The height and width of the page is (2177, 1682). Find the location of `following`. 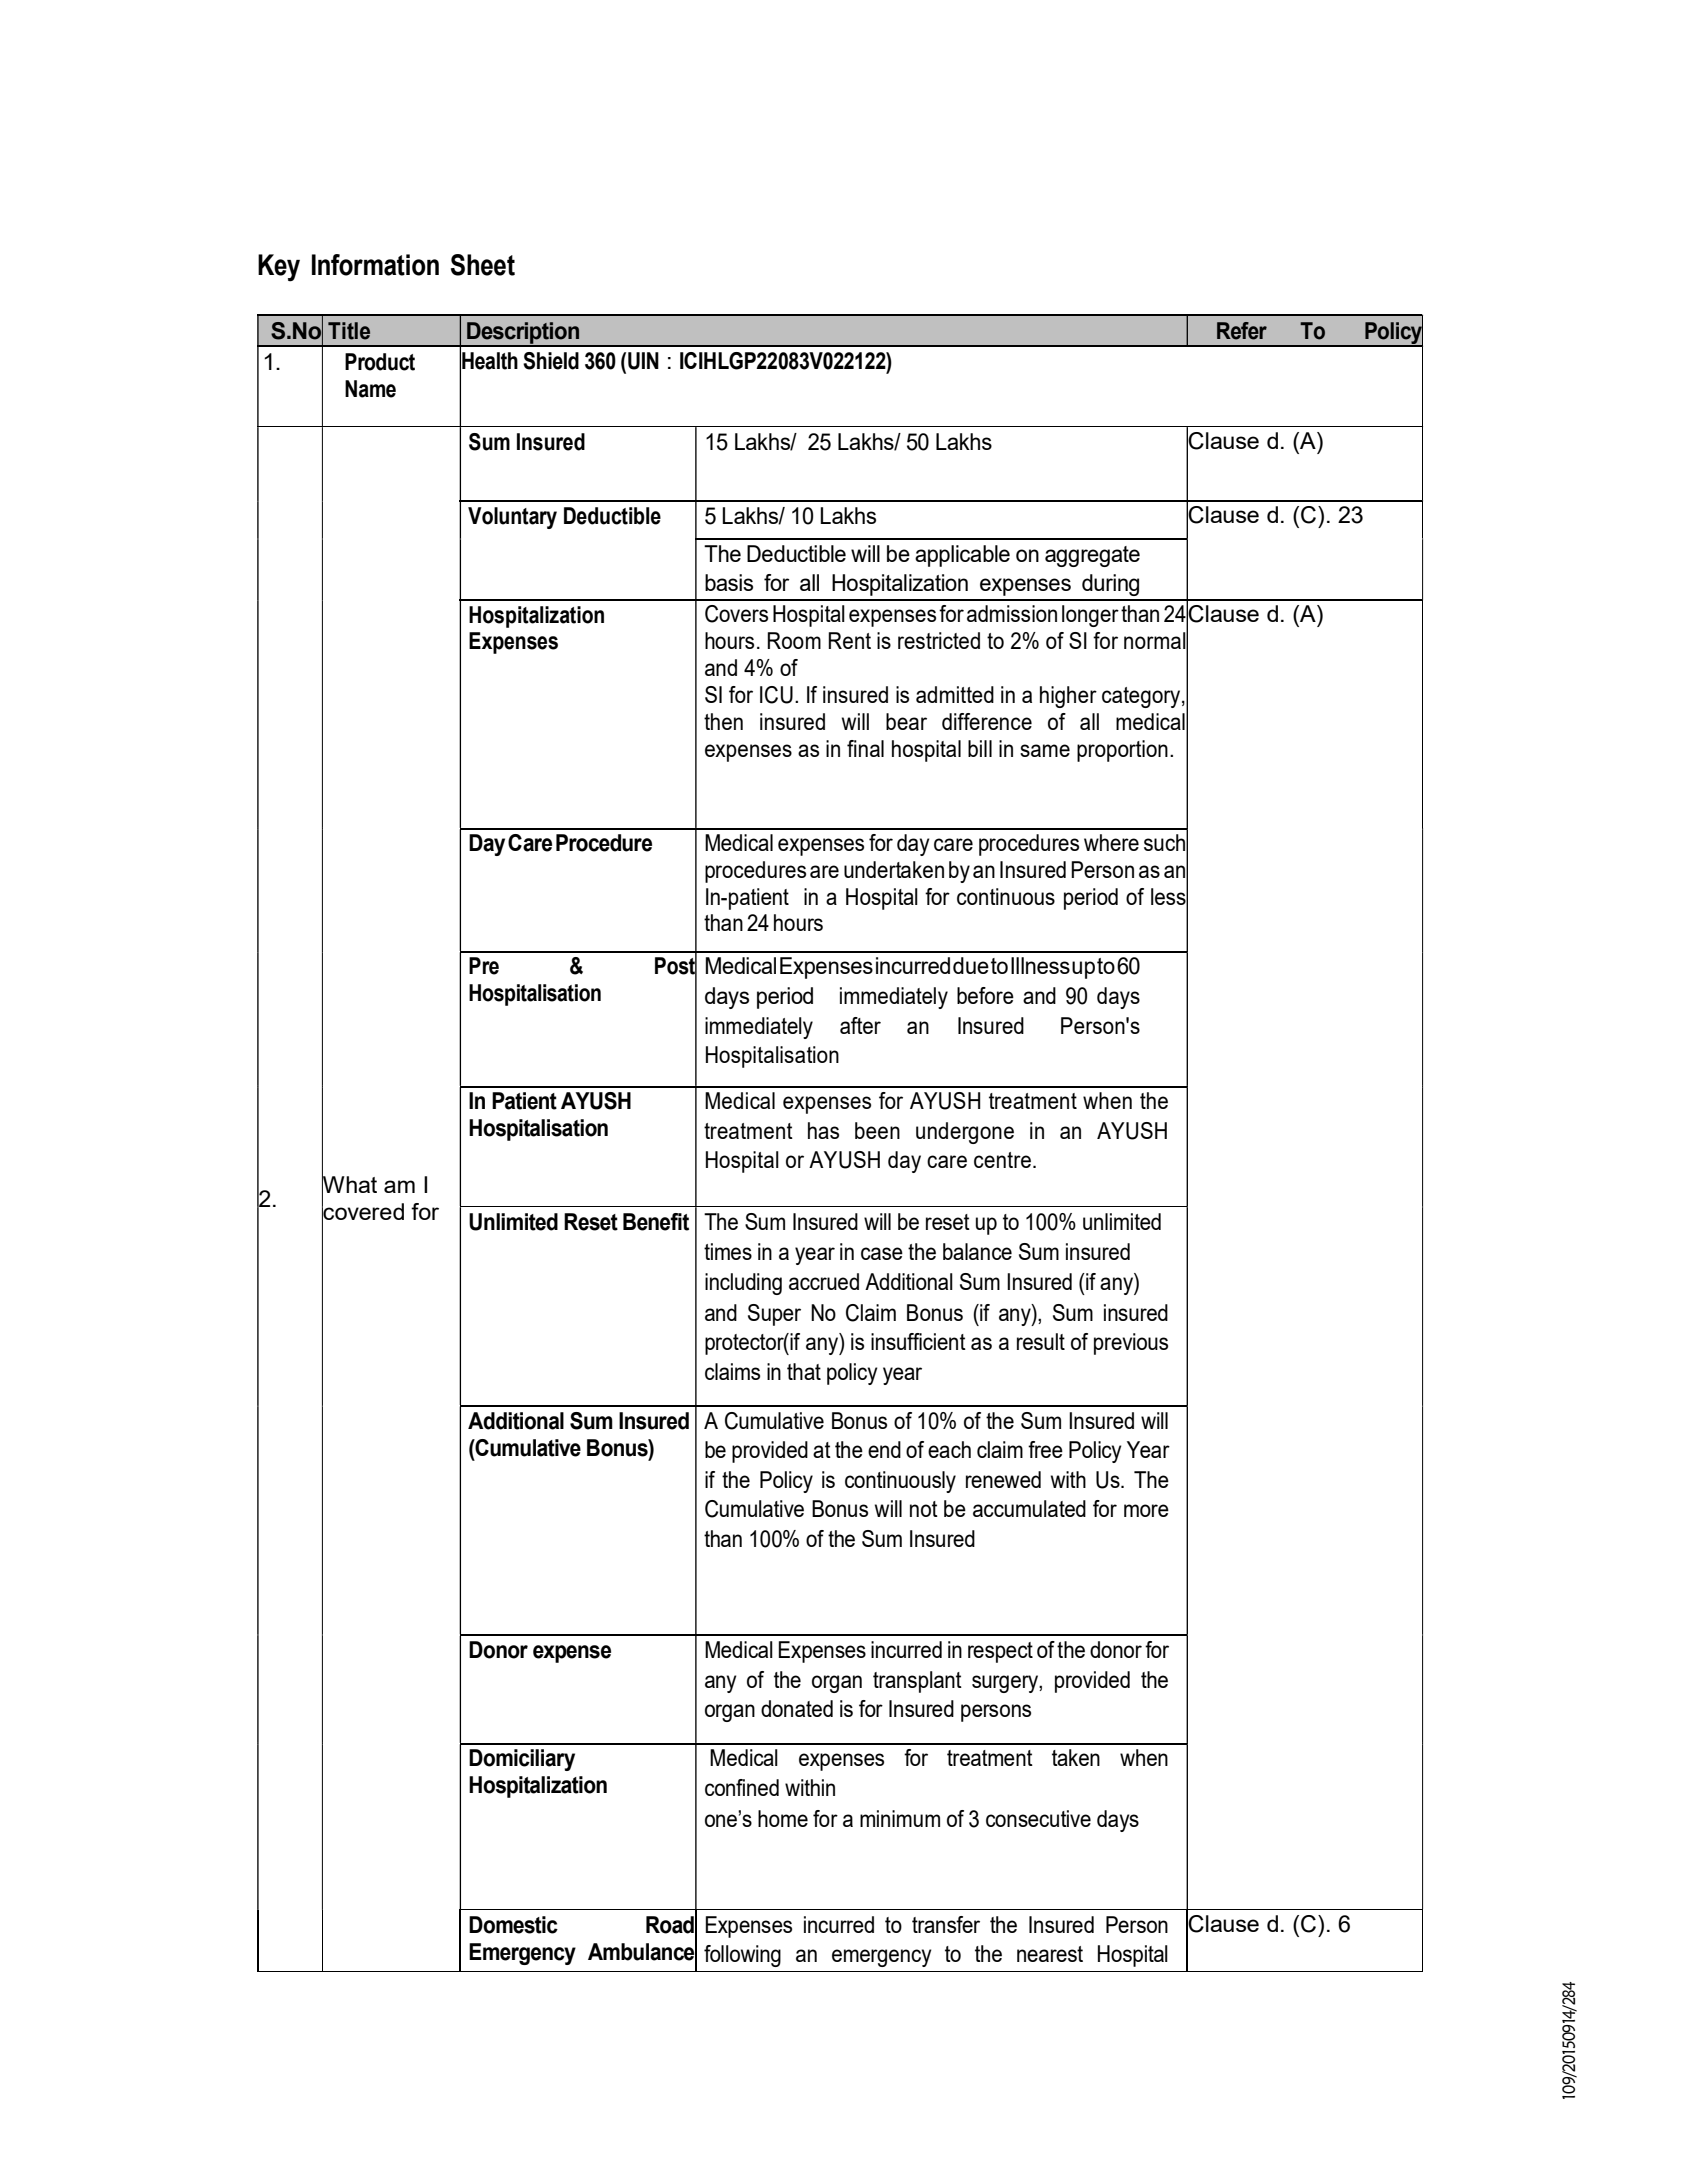

following is located at coordinates (742, 1956).
